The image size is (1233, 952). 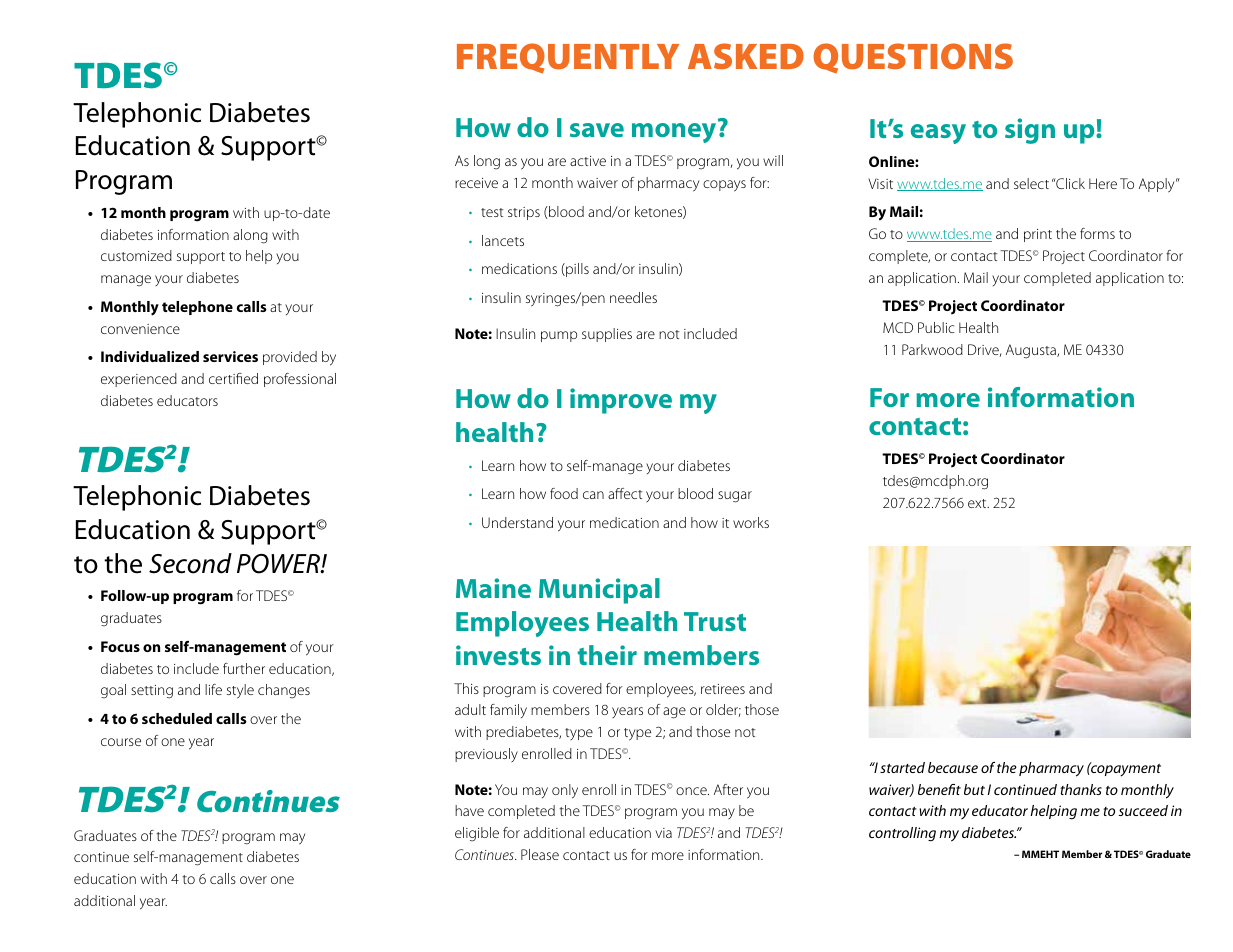 What do you see at coordinates (913, 58) in the page?
I see `QUESTIONS` at bounding box center [913, 58].
